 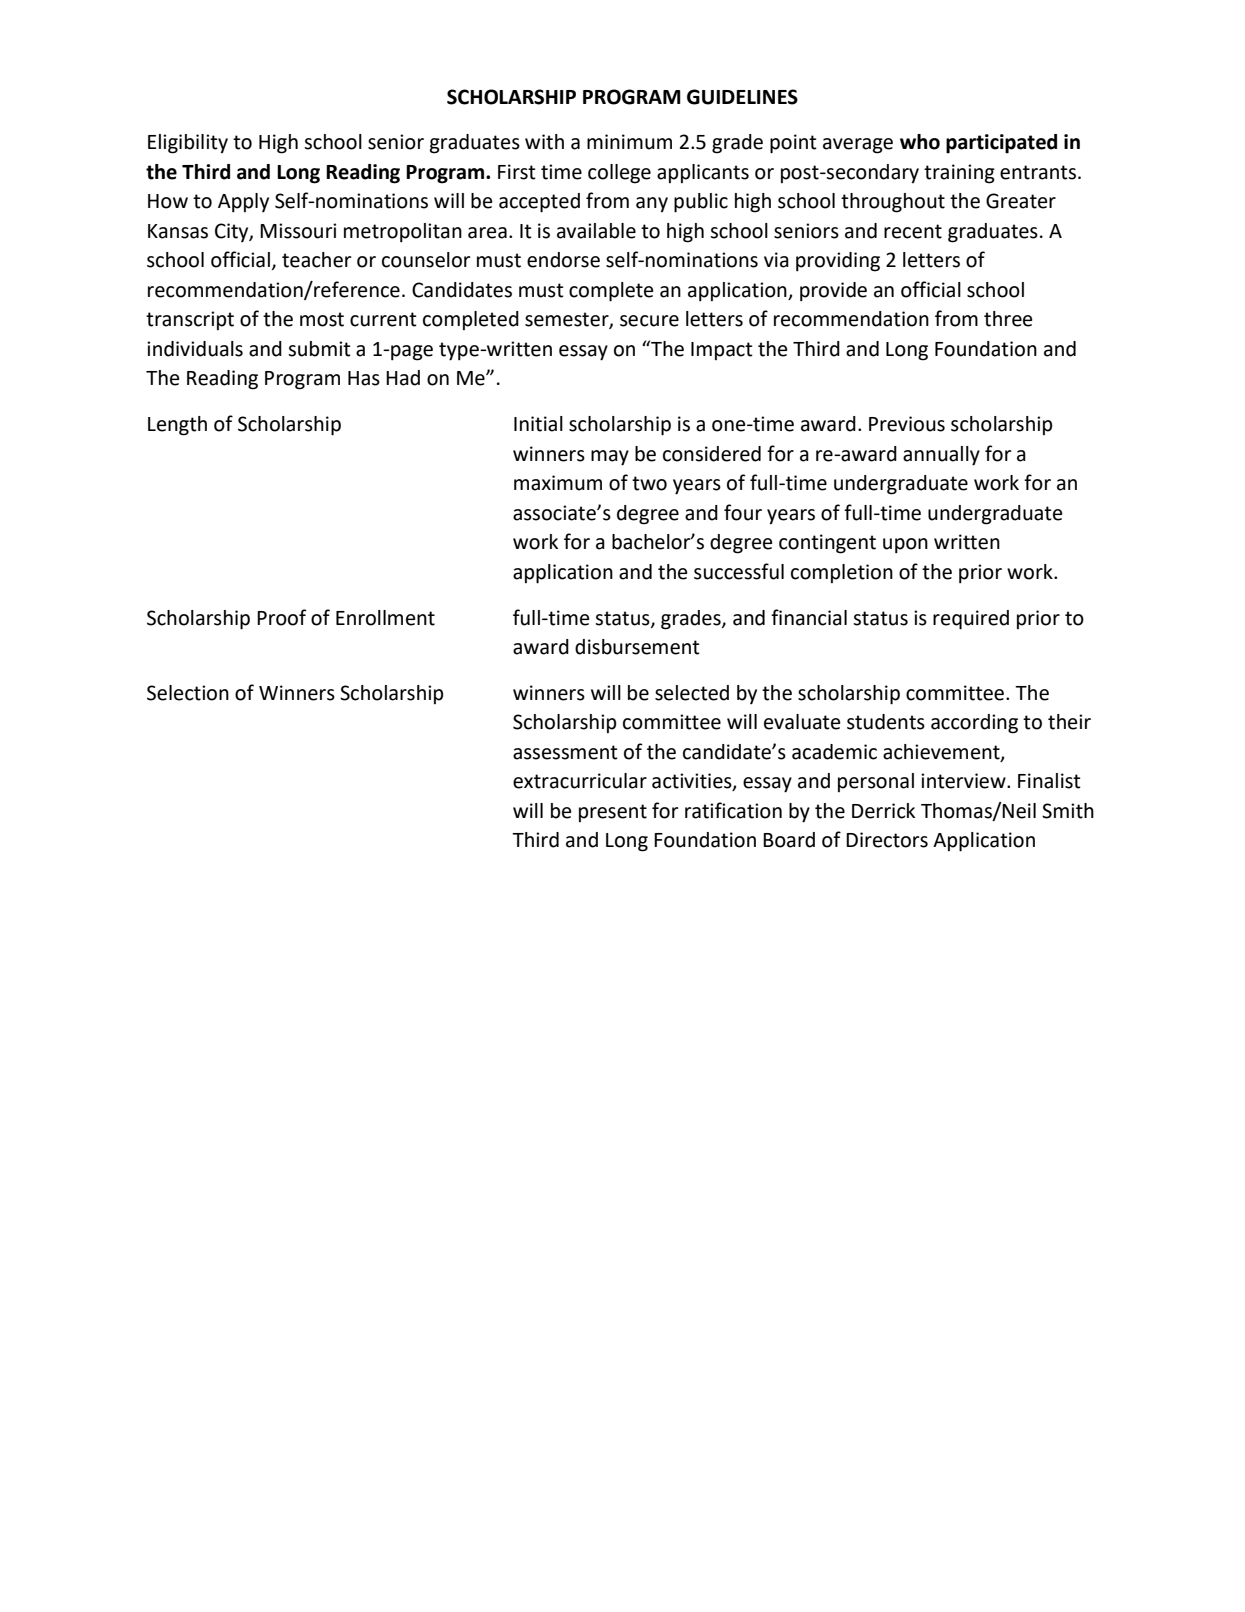 What do you see at coordinates (188, 693) in the screenshot?
I see `Selection` at bounding box center [188, 693].
